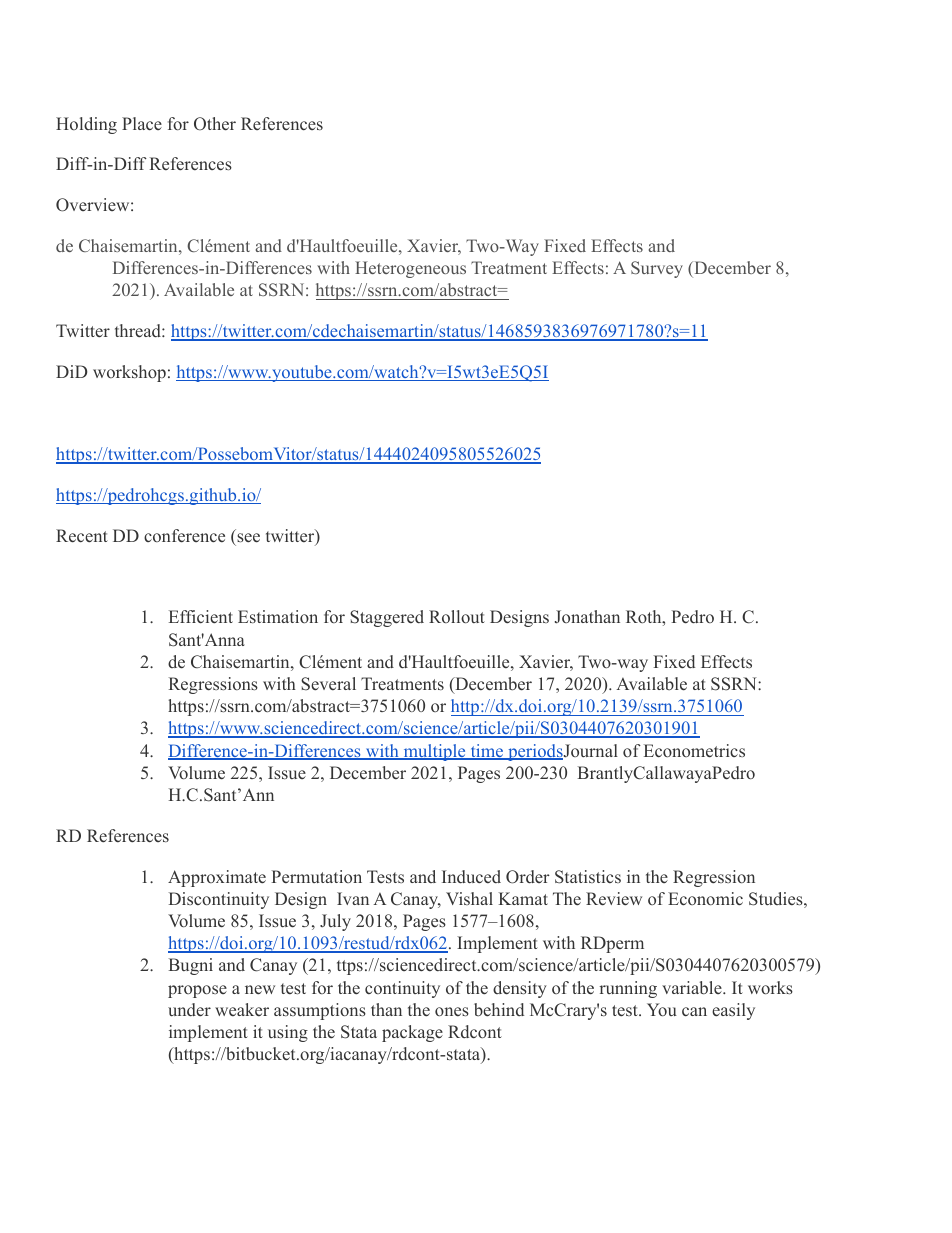 This screenshot has width=952, height=1233. What do you see at coordinates (387, 618) in the screenshot?
I see `Staggered` at bounding box center [387, 618].
